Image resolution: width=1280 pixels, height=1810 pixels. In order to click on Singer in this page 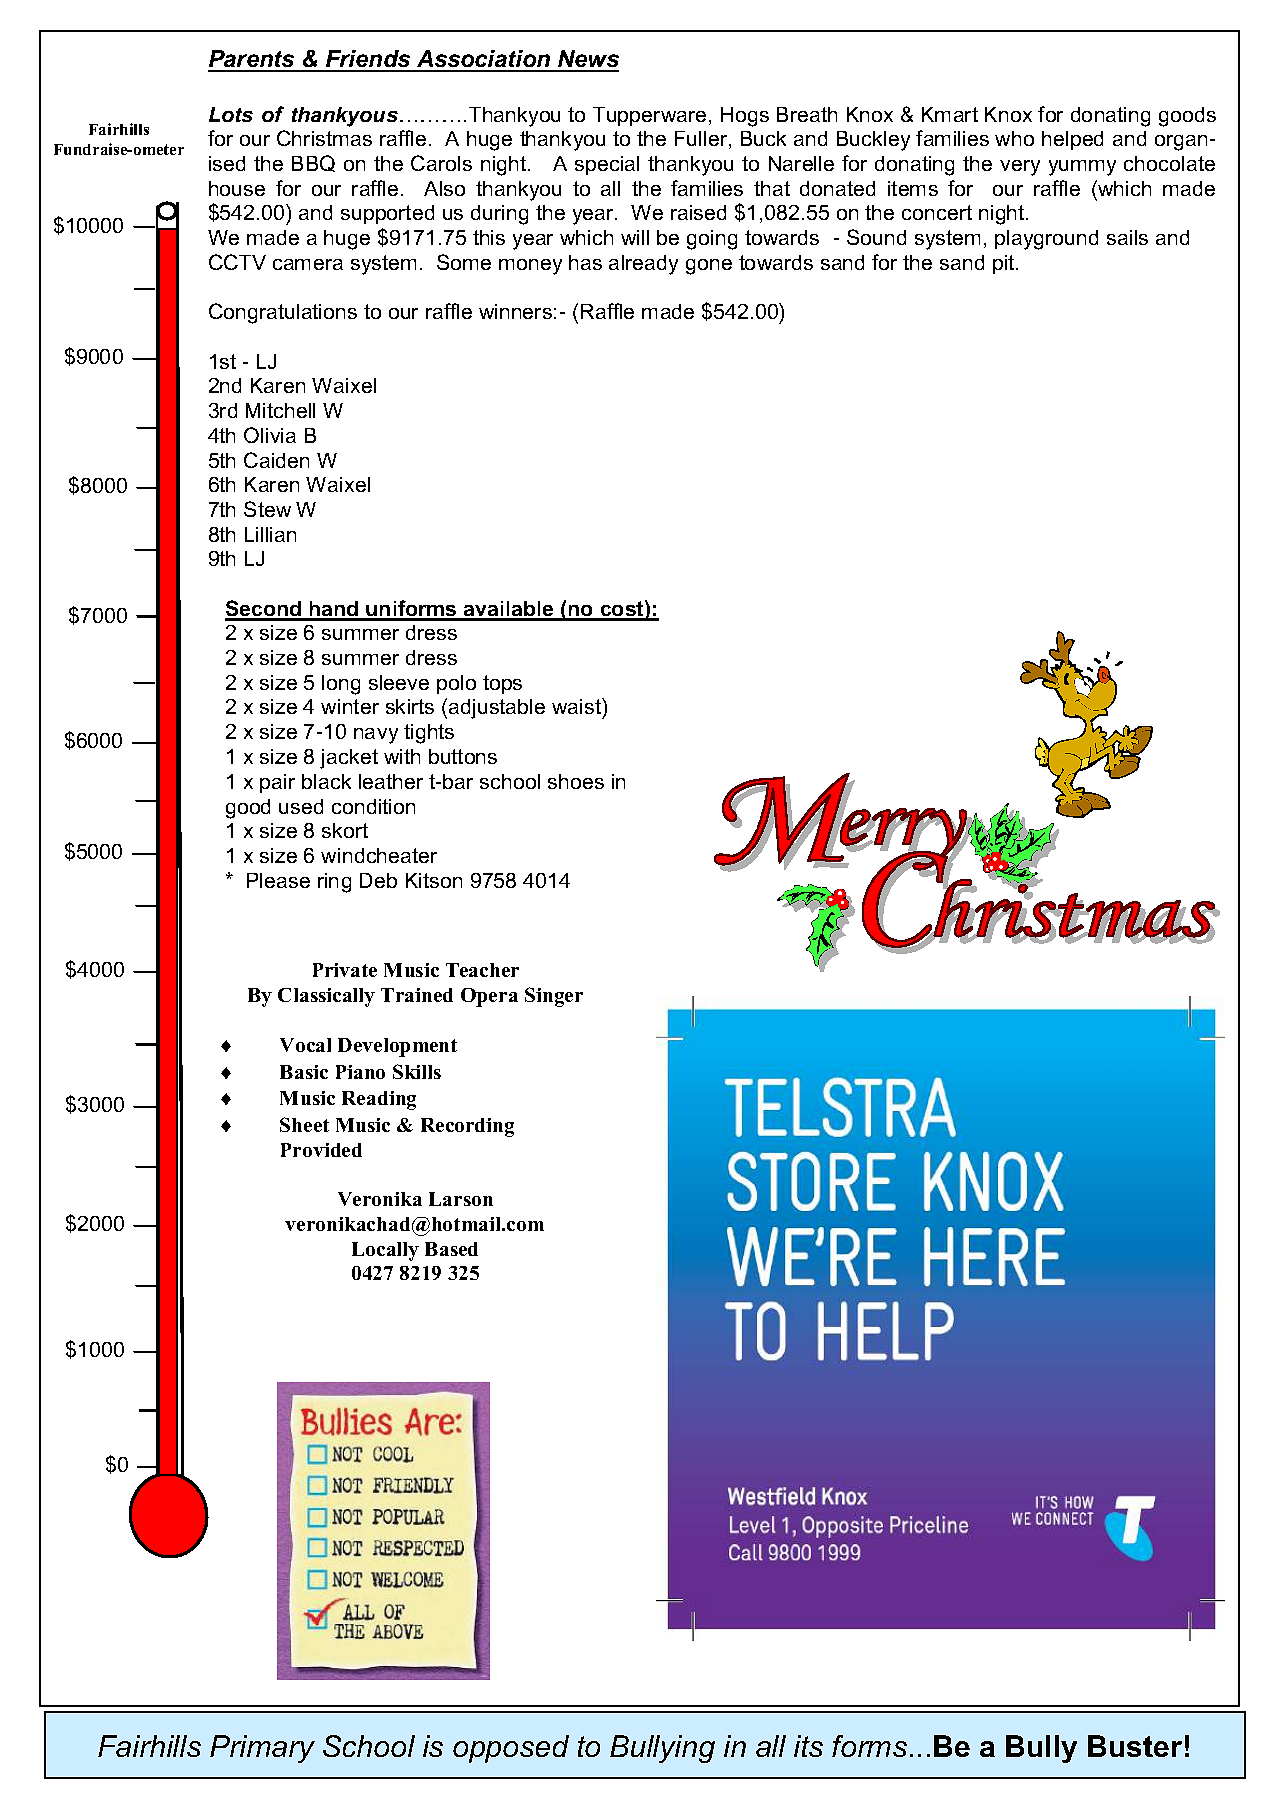, I will do `click(554, 997)`.
